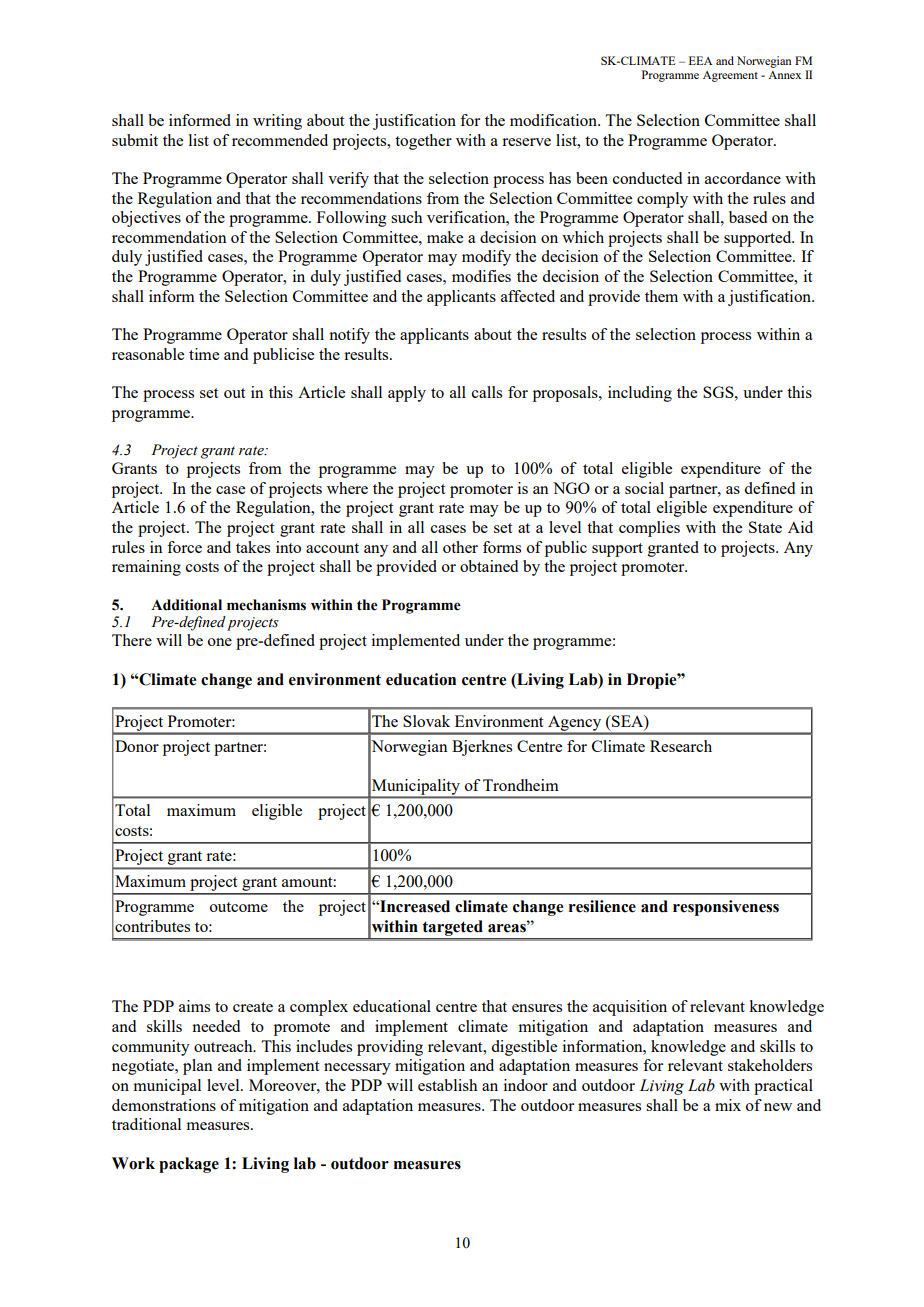 The image size is (924, 1307). I want to click on obtained, so click(489, 566).
